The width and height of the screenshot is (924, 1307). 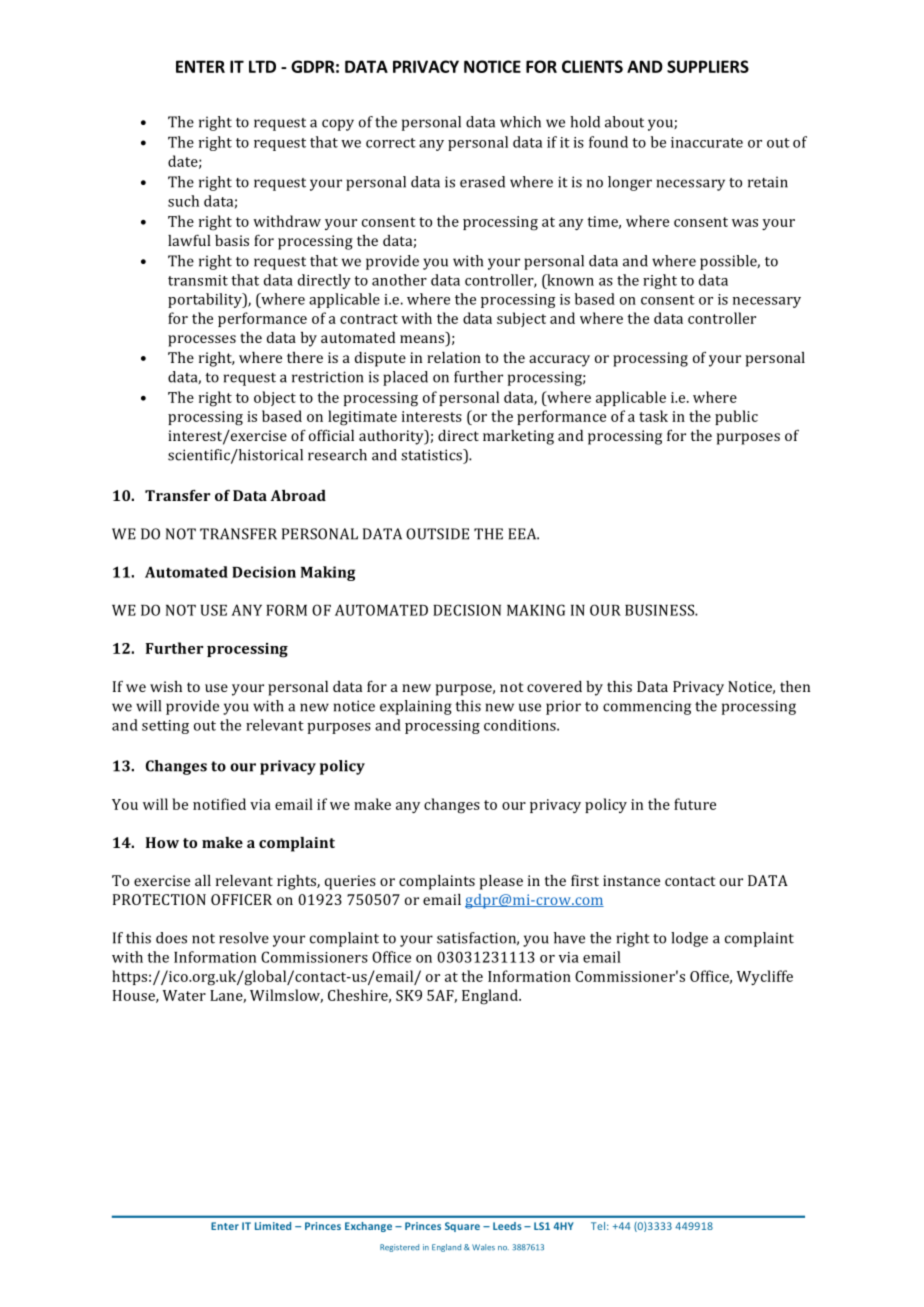 What do you see at coordinates (273, 1226) in the screenshot?
I see `Limited` at bounding box center [273, 1226].
